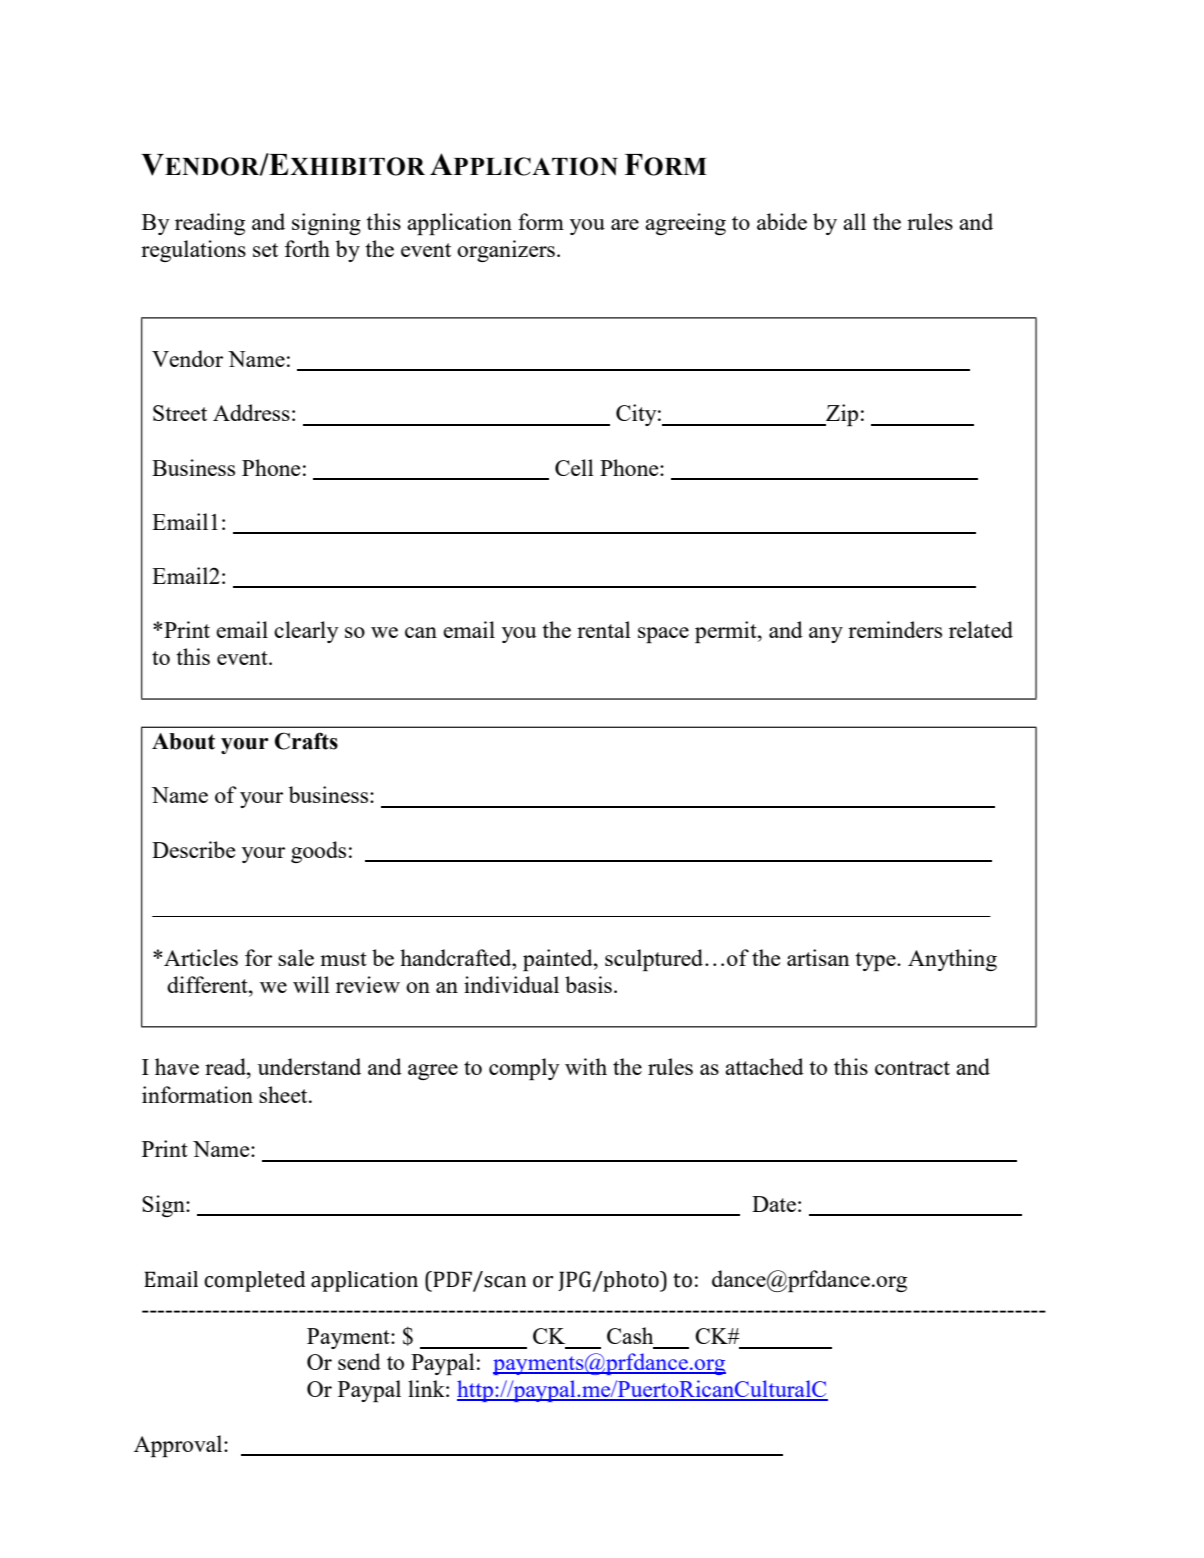  What do you see at coordinates (630, 1335) in the image?
I see `Cash` at bounding box center [630, 1335].
